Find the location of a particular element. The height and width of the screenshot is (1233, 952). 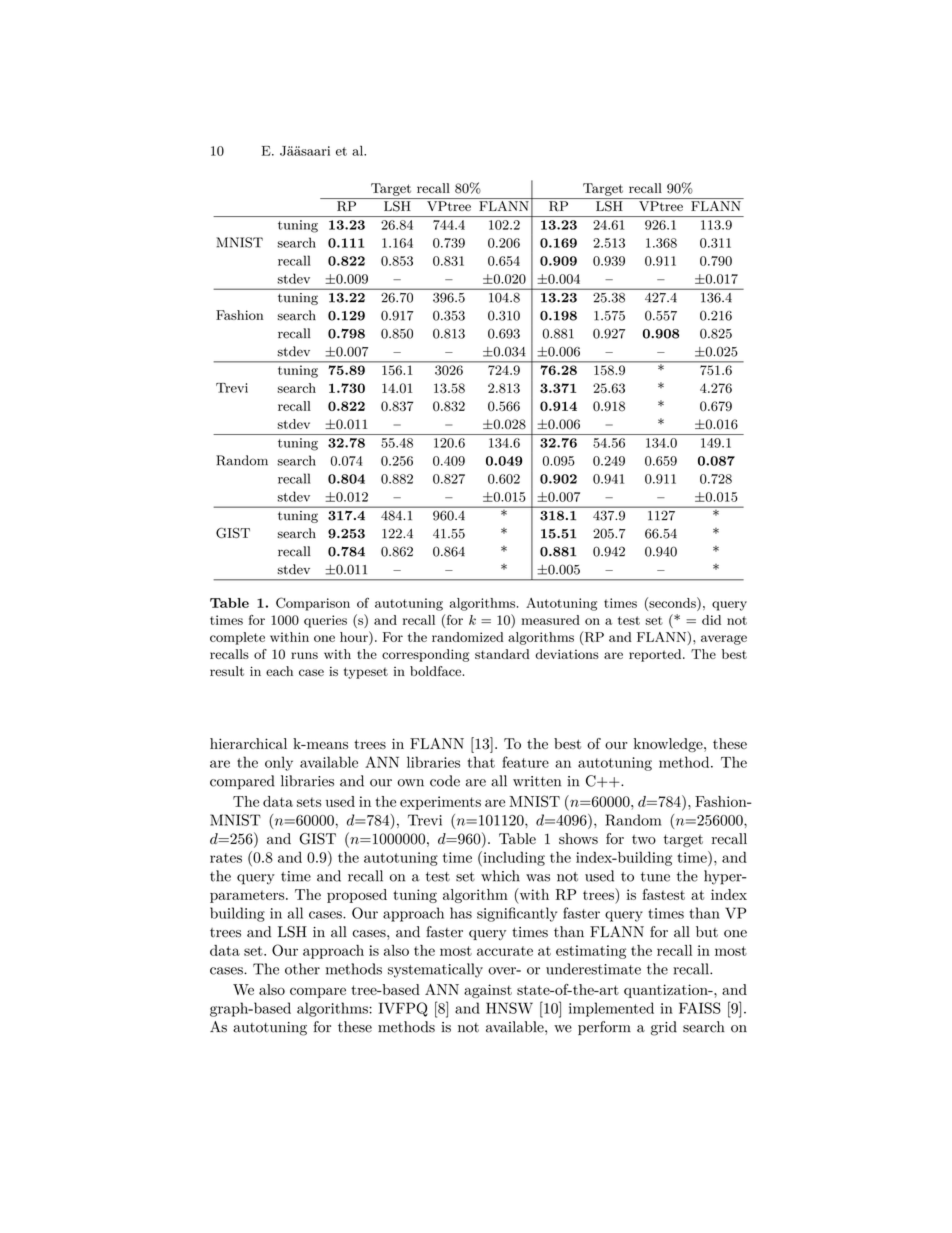

sets is located at coordinates (309, 802).
